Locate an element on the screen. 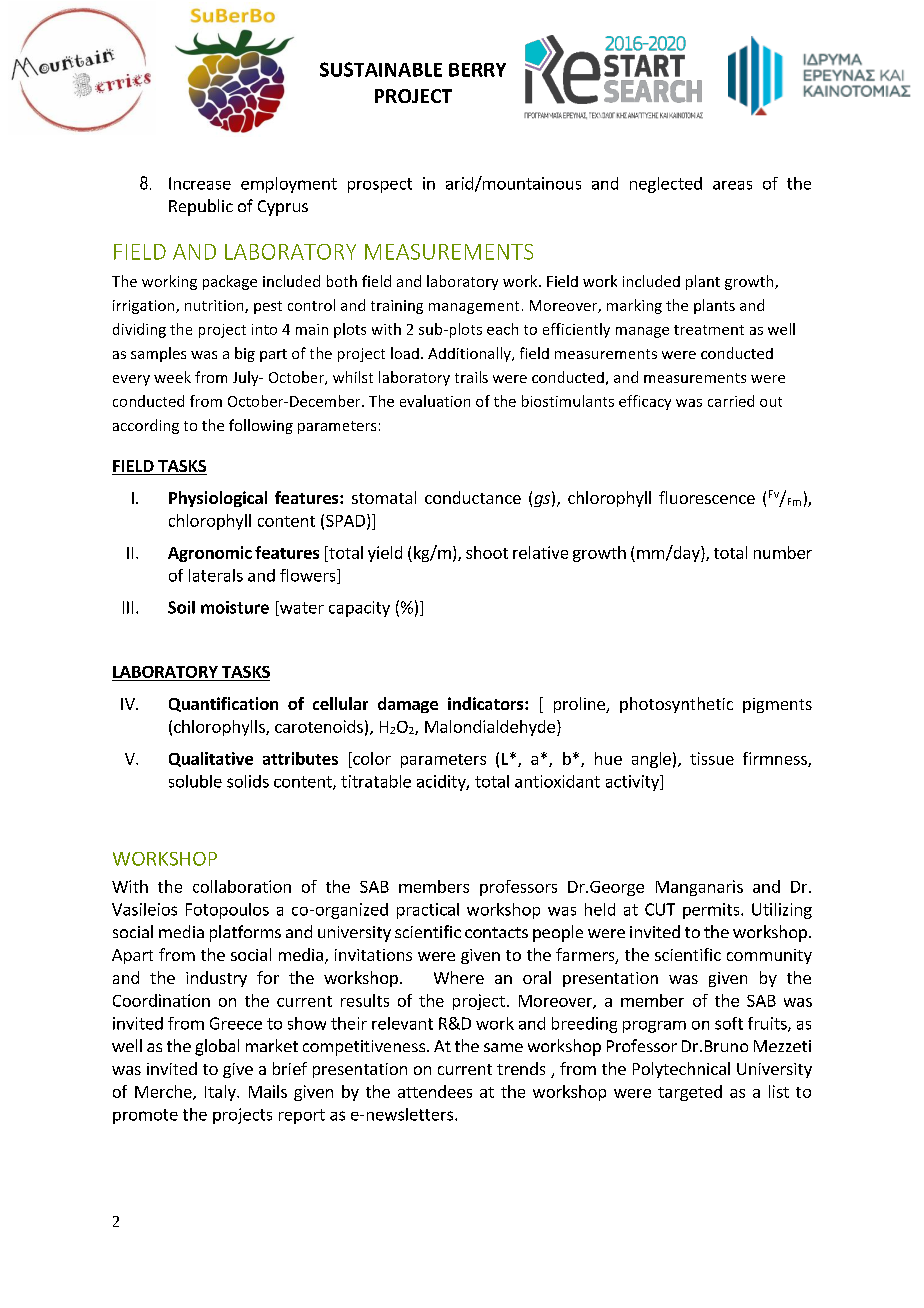  areas is located at coordinates (732, 185).
